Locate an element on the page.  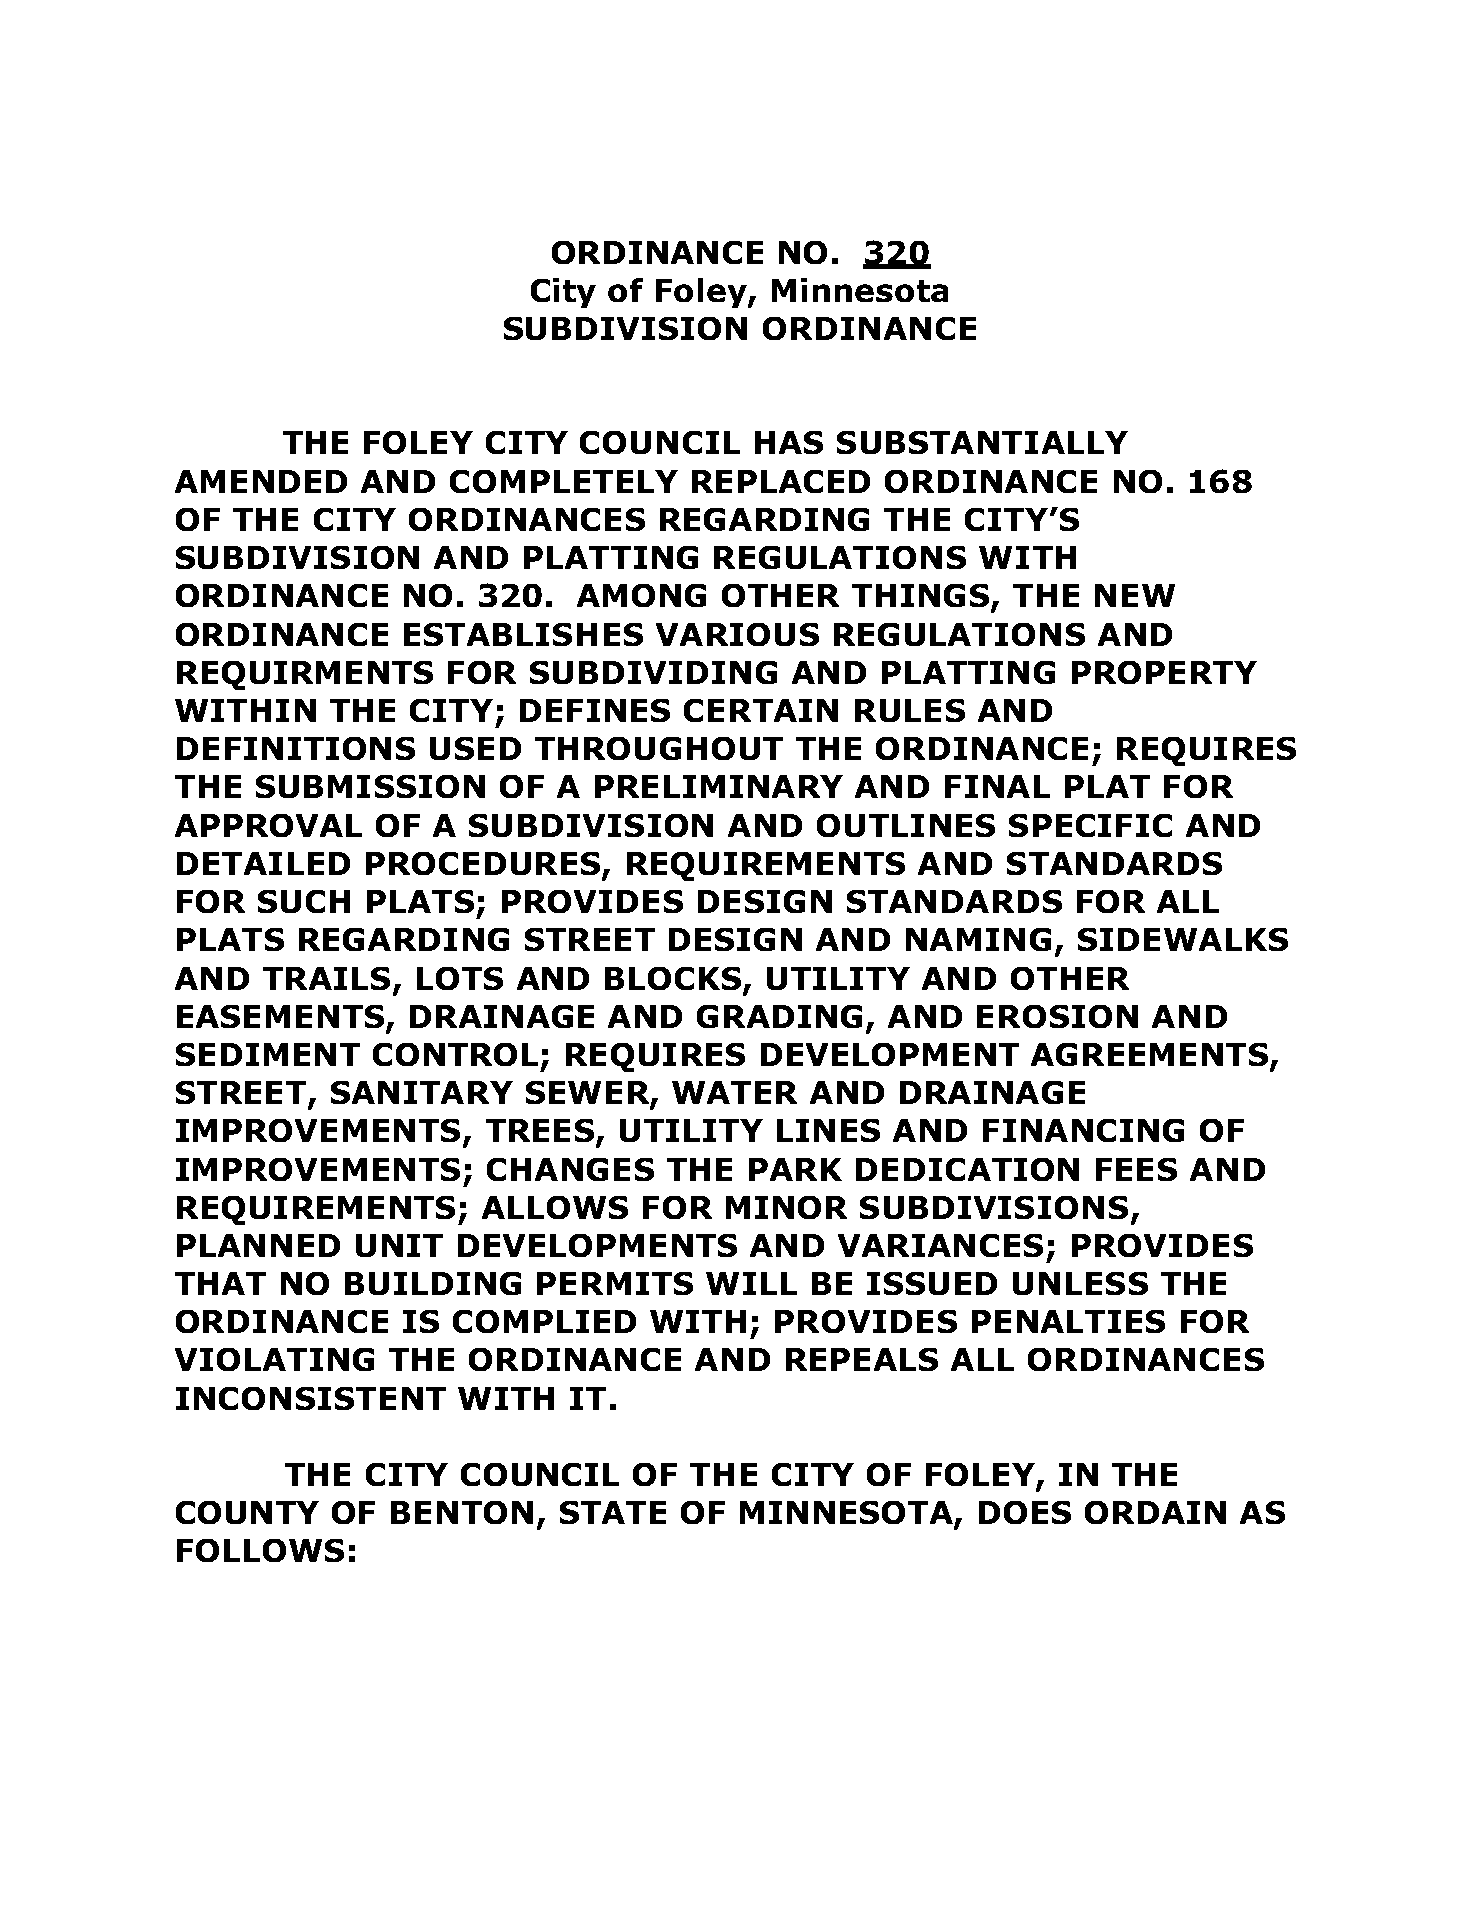
UNIT is located at coordinates (399, 1245).
